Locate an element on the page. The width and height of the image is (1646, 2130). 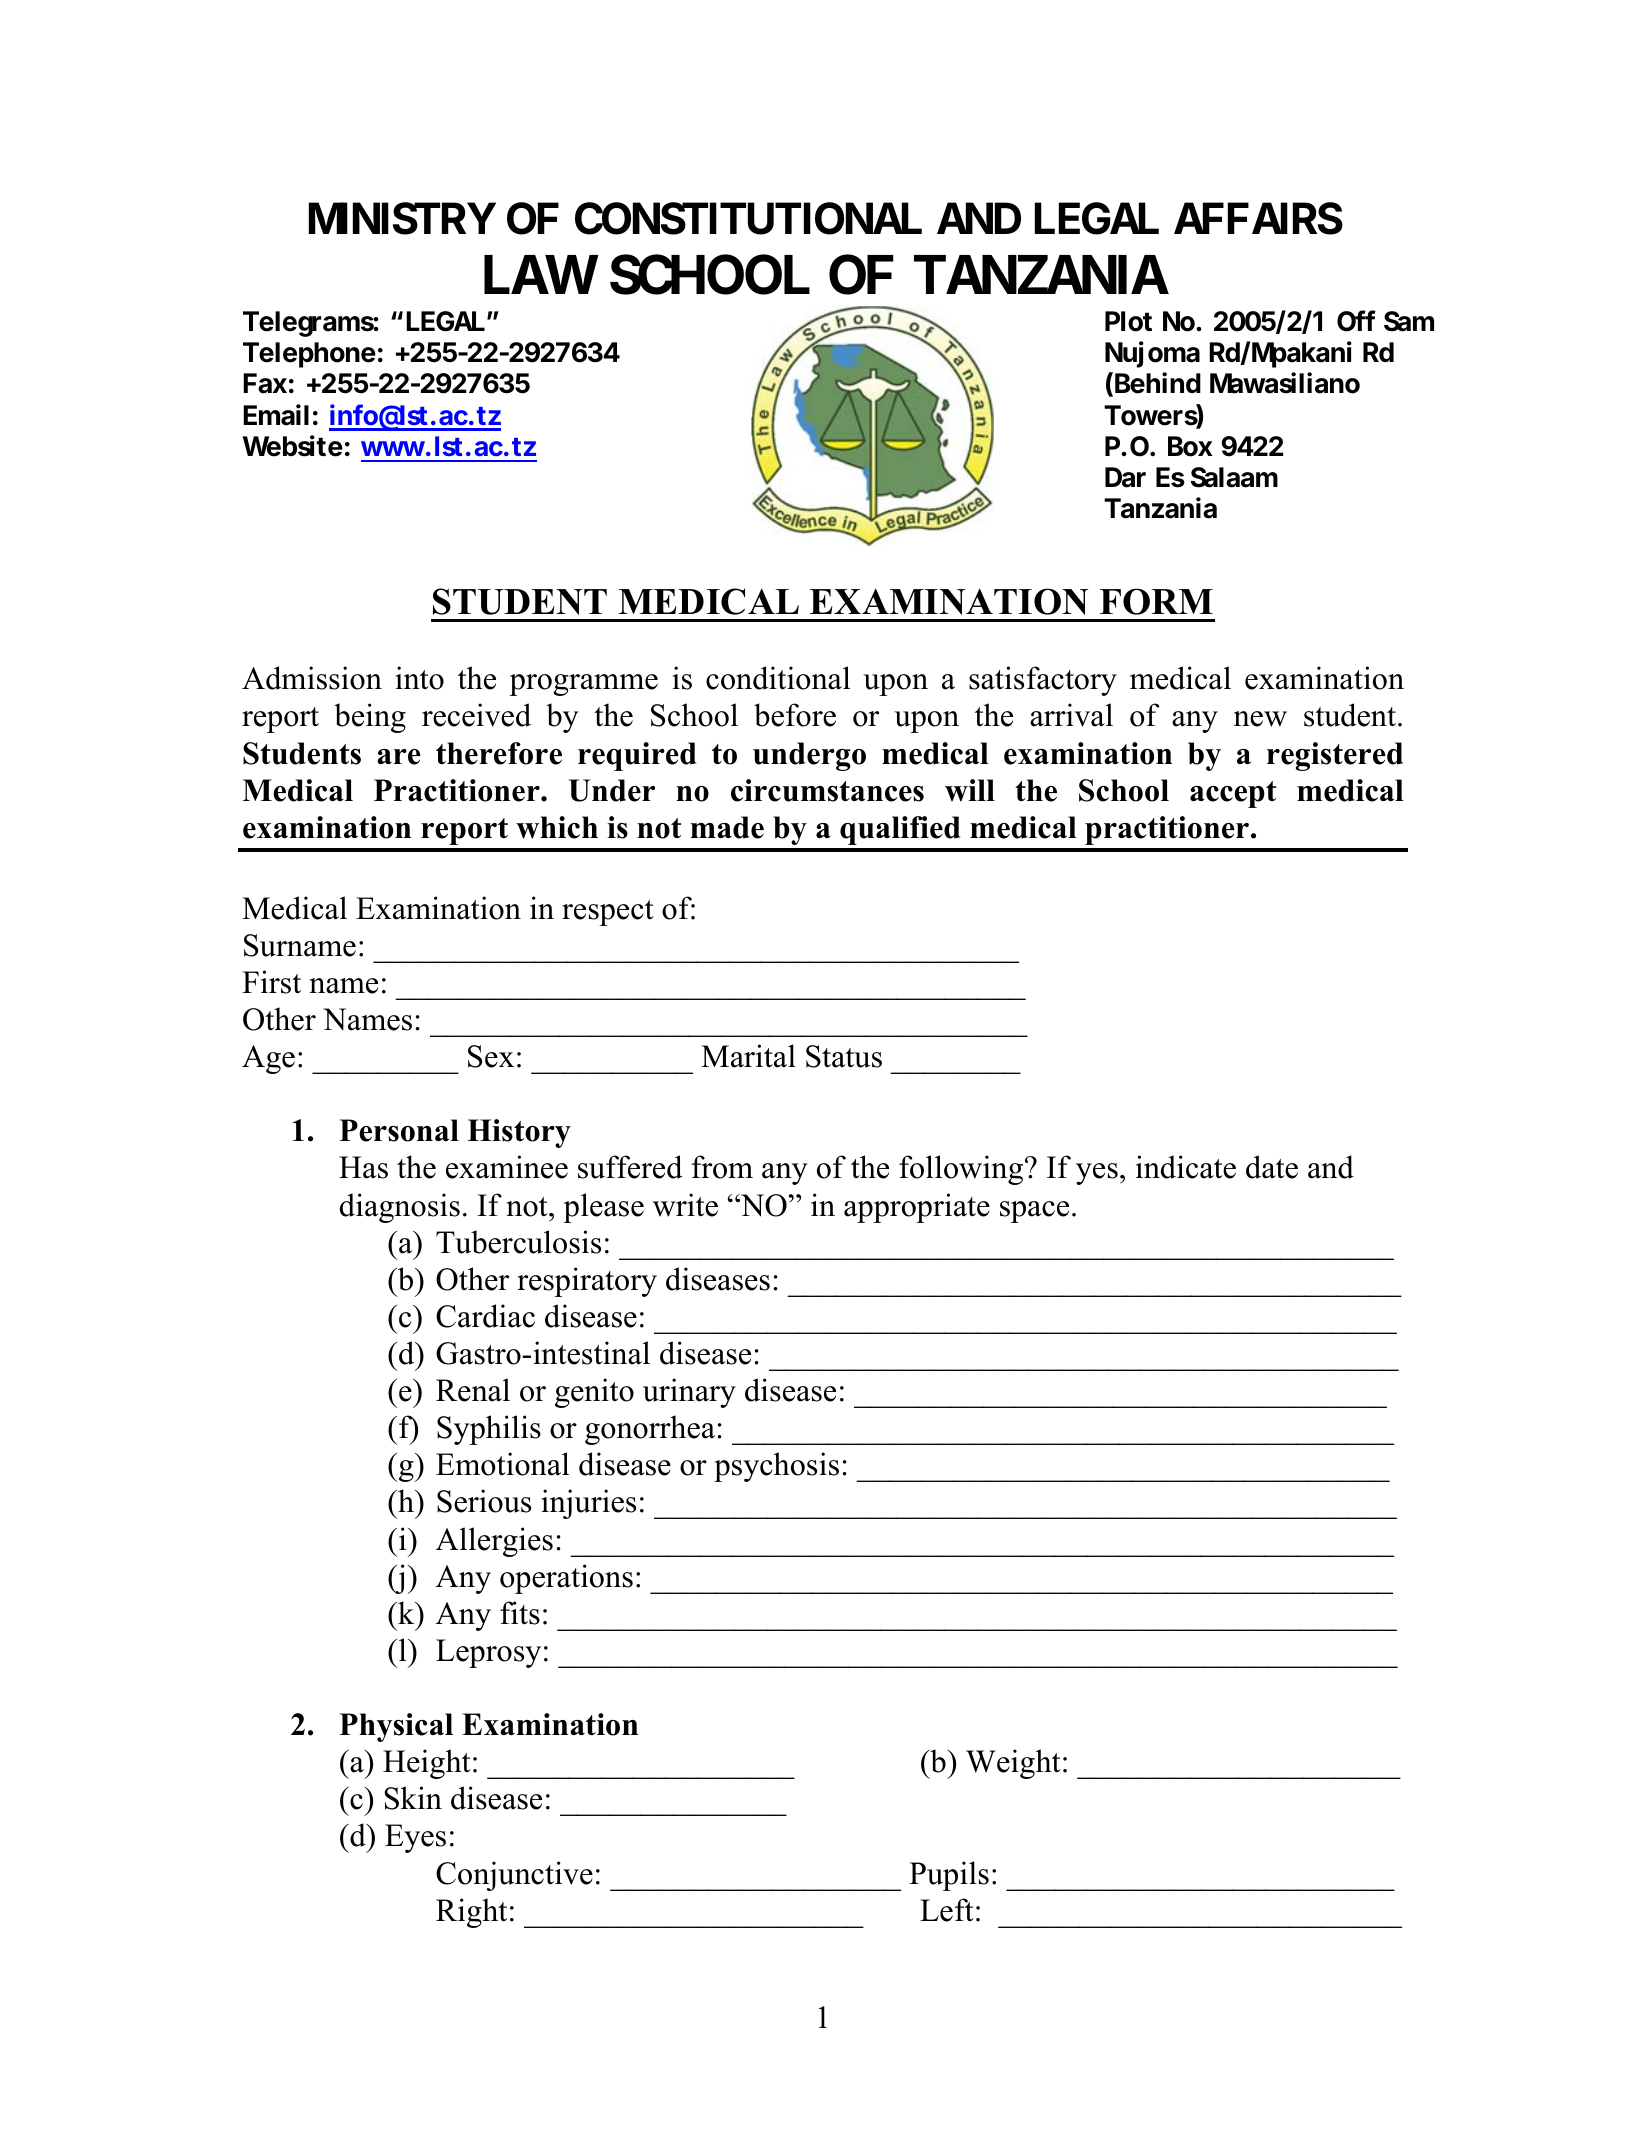
CONSTITUTIONAL is located at coordinates (748, 218).
